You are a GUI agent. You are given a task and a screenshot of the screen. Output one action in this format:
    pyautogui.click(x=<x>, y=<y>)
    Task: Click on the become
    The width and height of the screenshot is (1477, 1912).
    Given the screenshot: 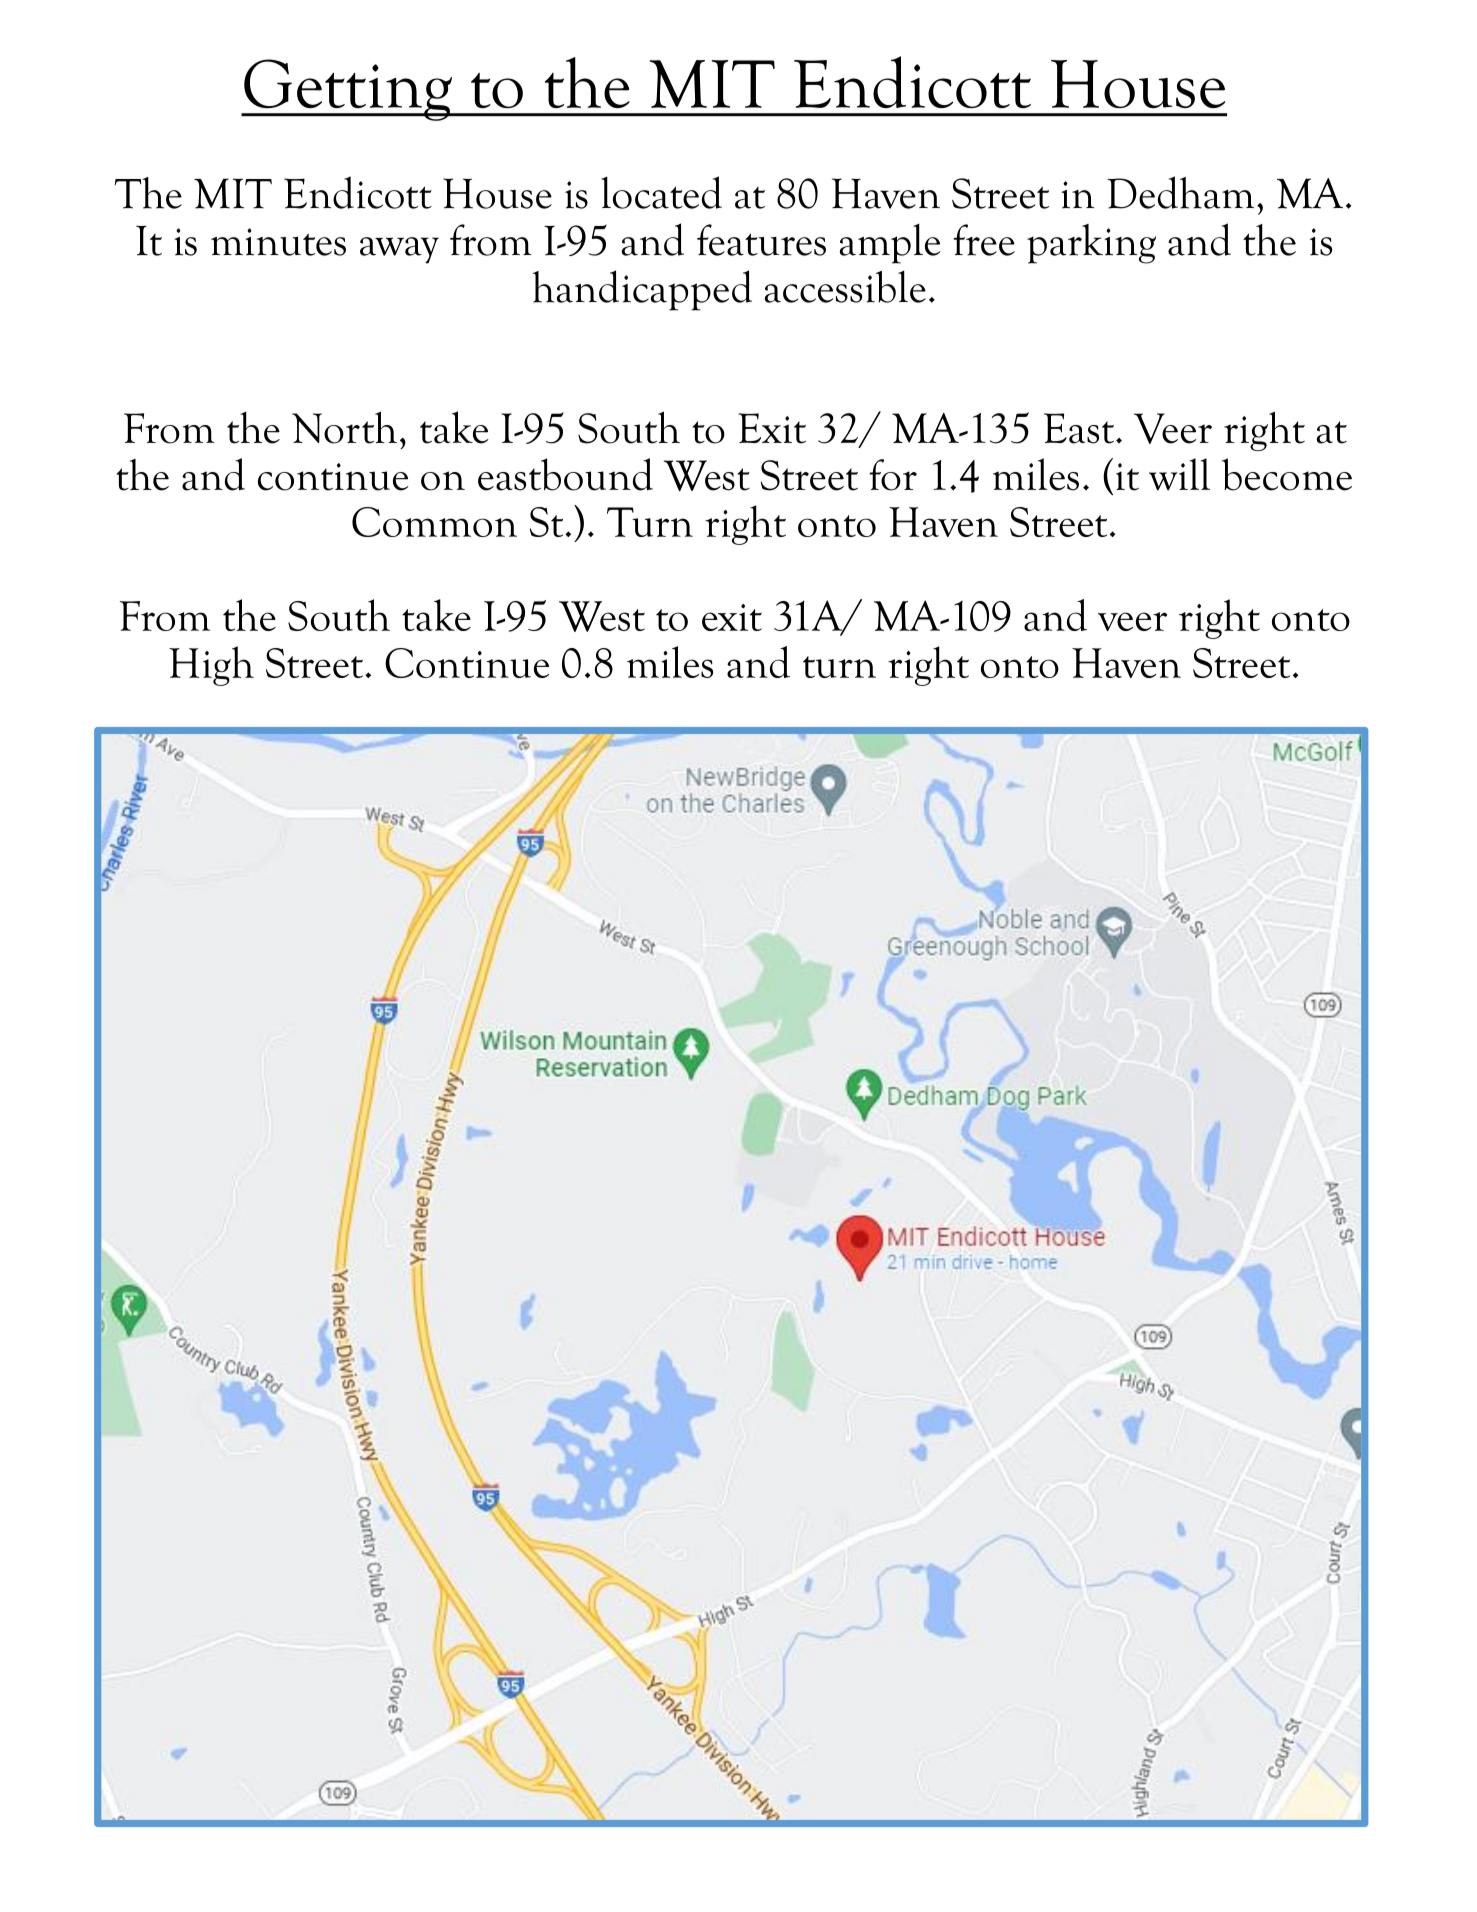 What is the action you would take?
    pyautogui.click(x=1287, y=474)
